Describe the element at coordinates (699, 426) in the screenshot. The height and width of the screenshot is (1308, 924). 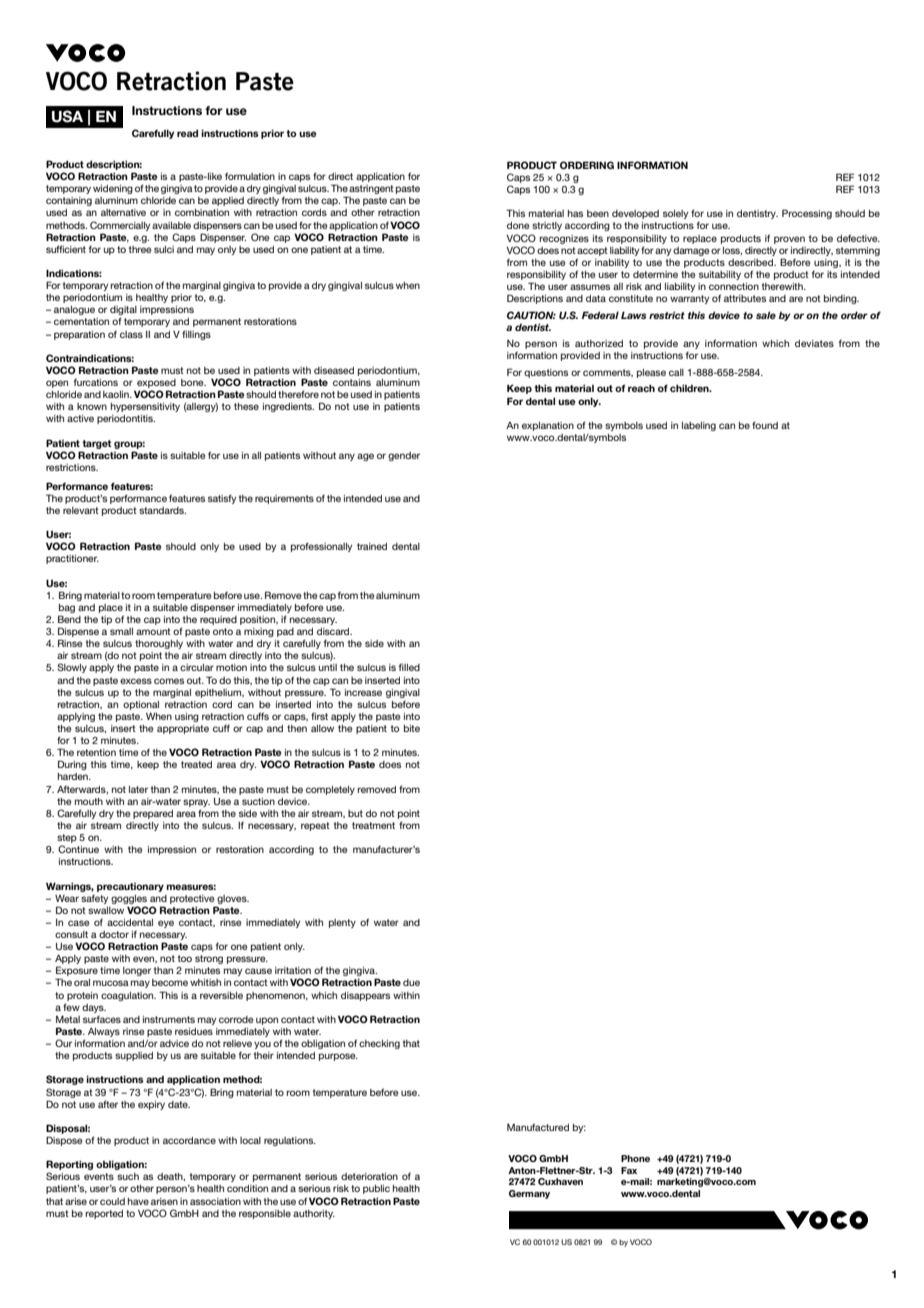
I see `labeling` at that location.
